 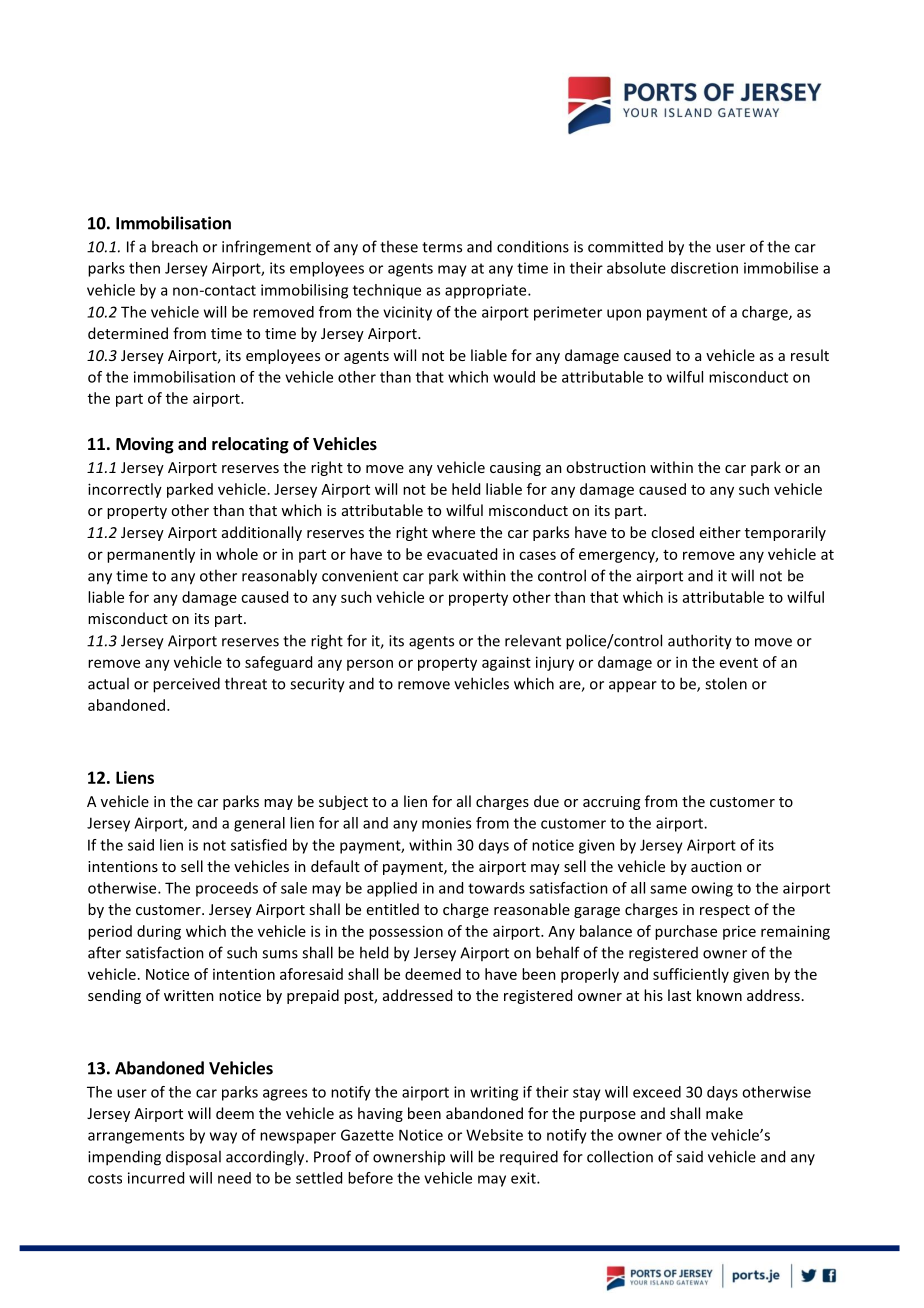 I want to click on discretion, so click(x=704, y=268).
